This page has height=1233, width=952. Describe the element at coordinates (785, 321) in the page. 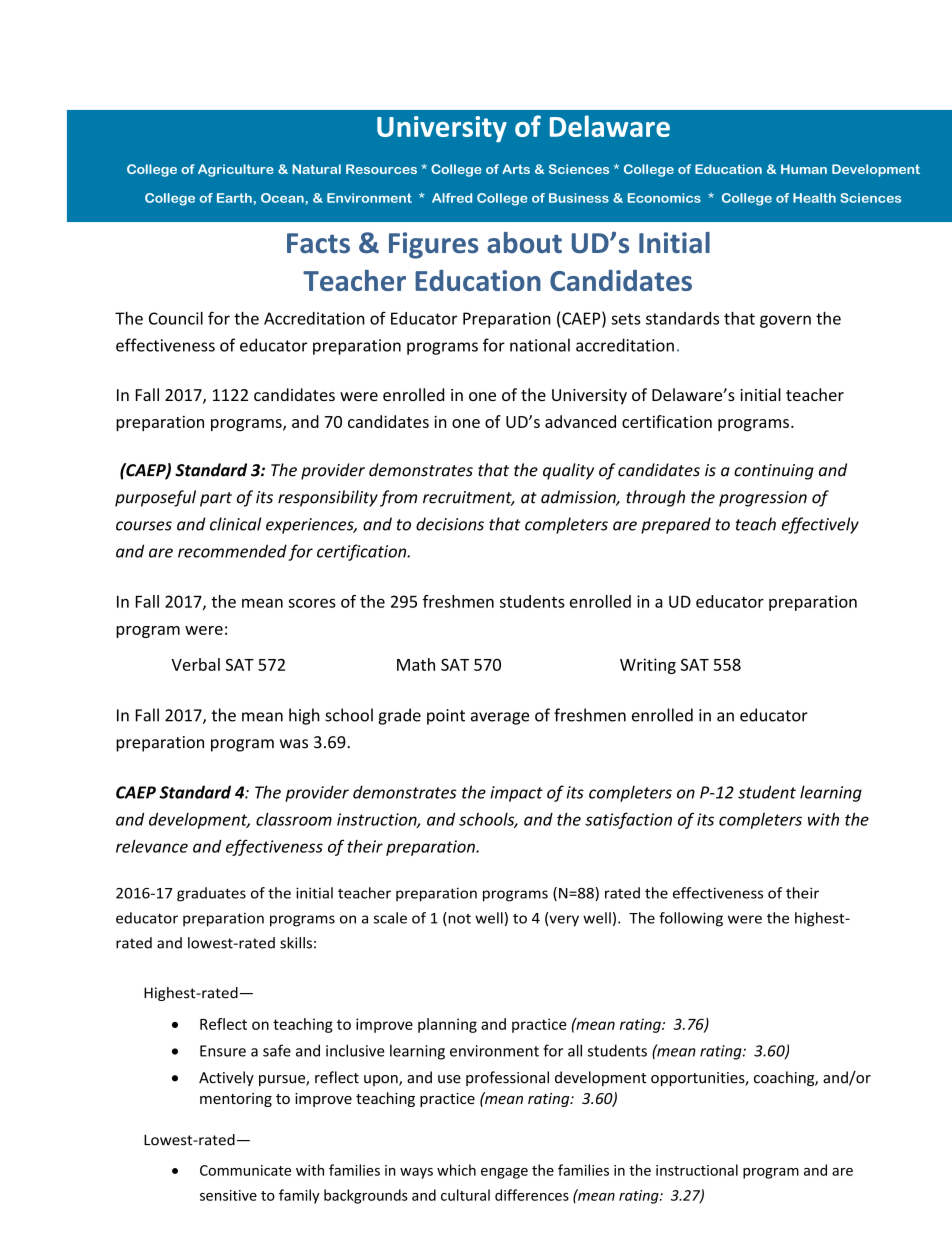

I see `govern` at that location.
